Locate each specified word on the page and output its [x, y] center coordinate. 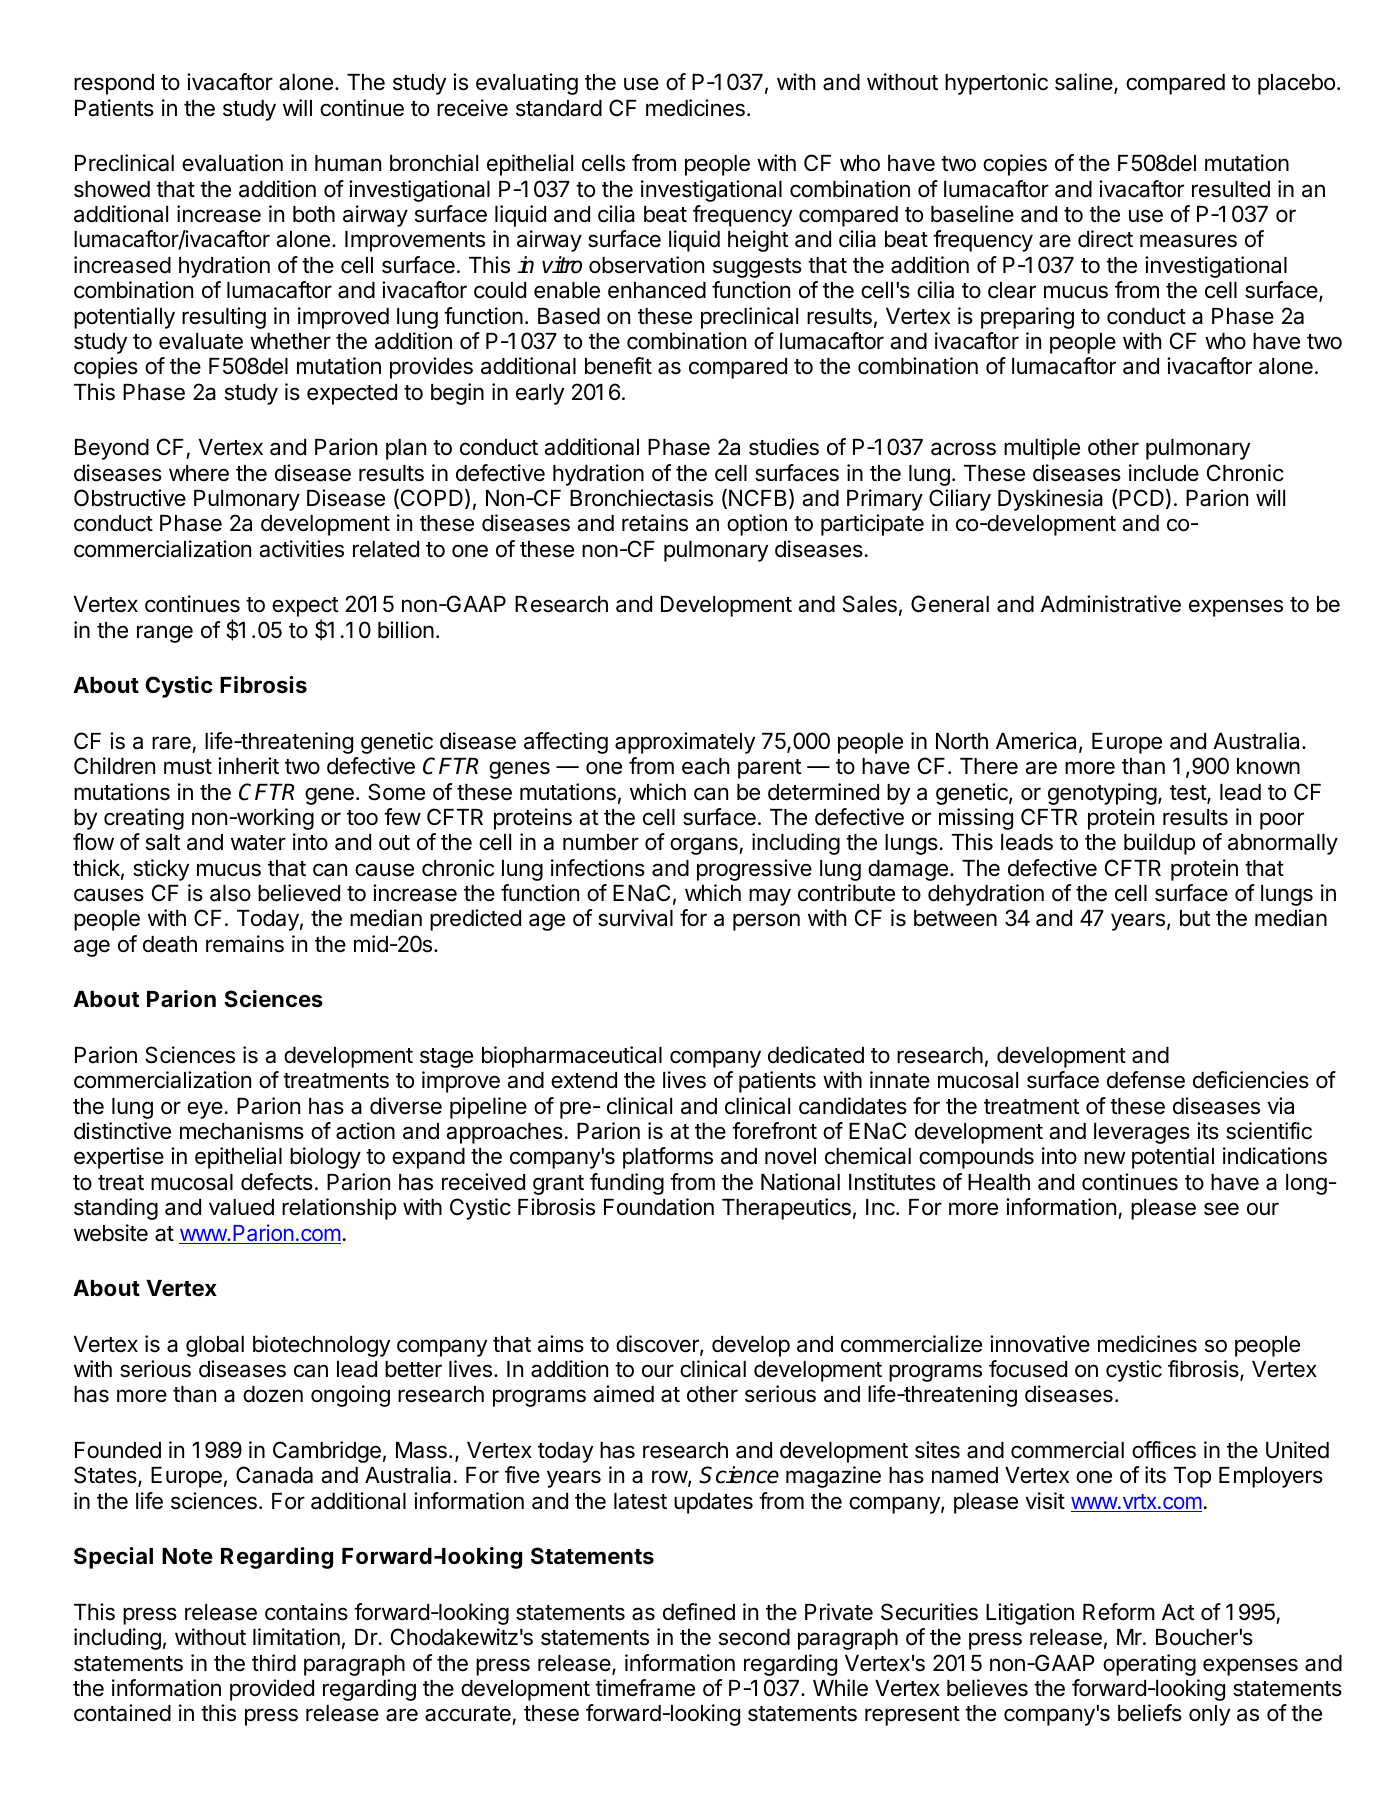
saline [1084, 82]
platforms [668, 1158]
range [165, 634]
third [274, 1663]
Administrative [1111, 604]
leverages [1142, 1133]
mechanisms [242, 1131]
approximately [685, 743]
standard [559, 108]
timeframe [645, 1688]
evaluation [232, 163]
